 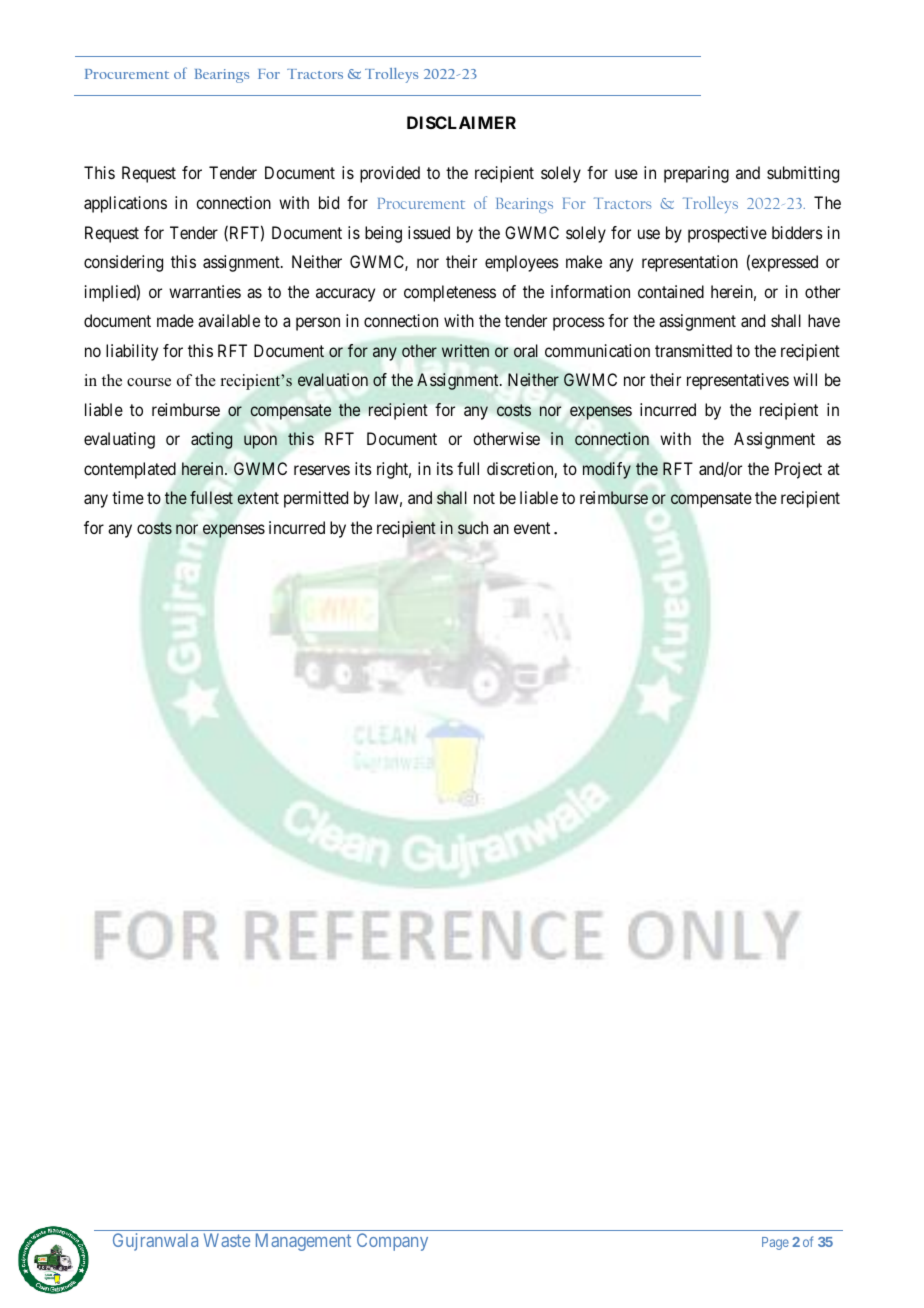 What do you see at coordinates (484, 498) in the screenshot?
I see `not` at bounding box center [484, 498].
